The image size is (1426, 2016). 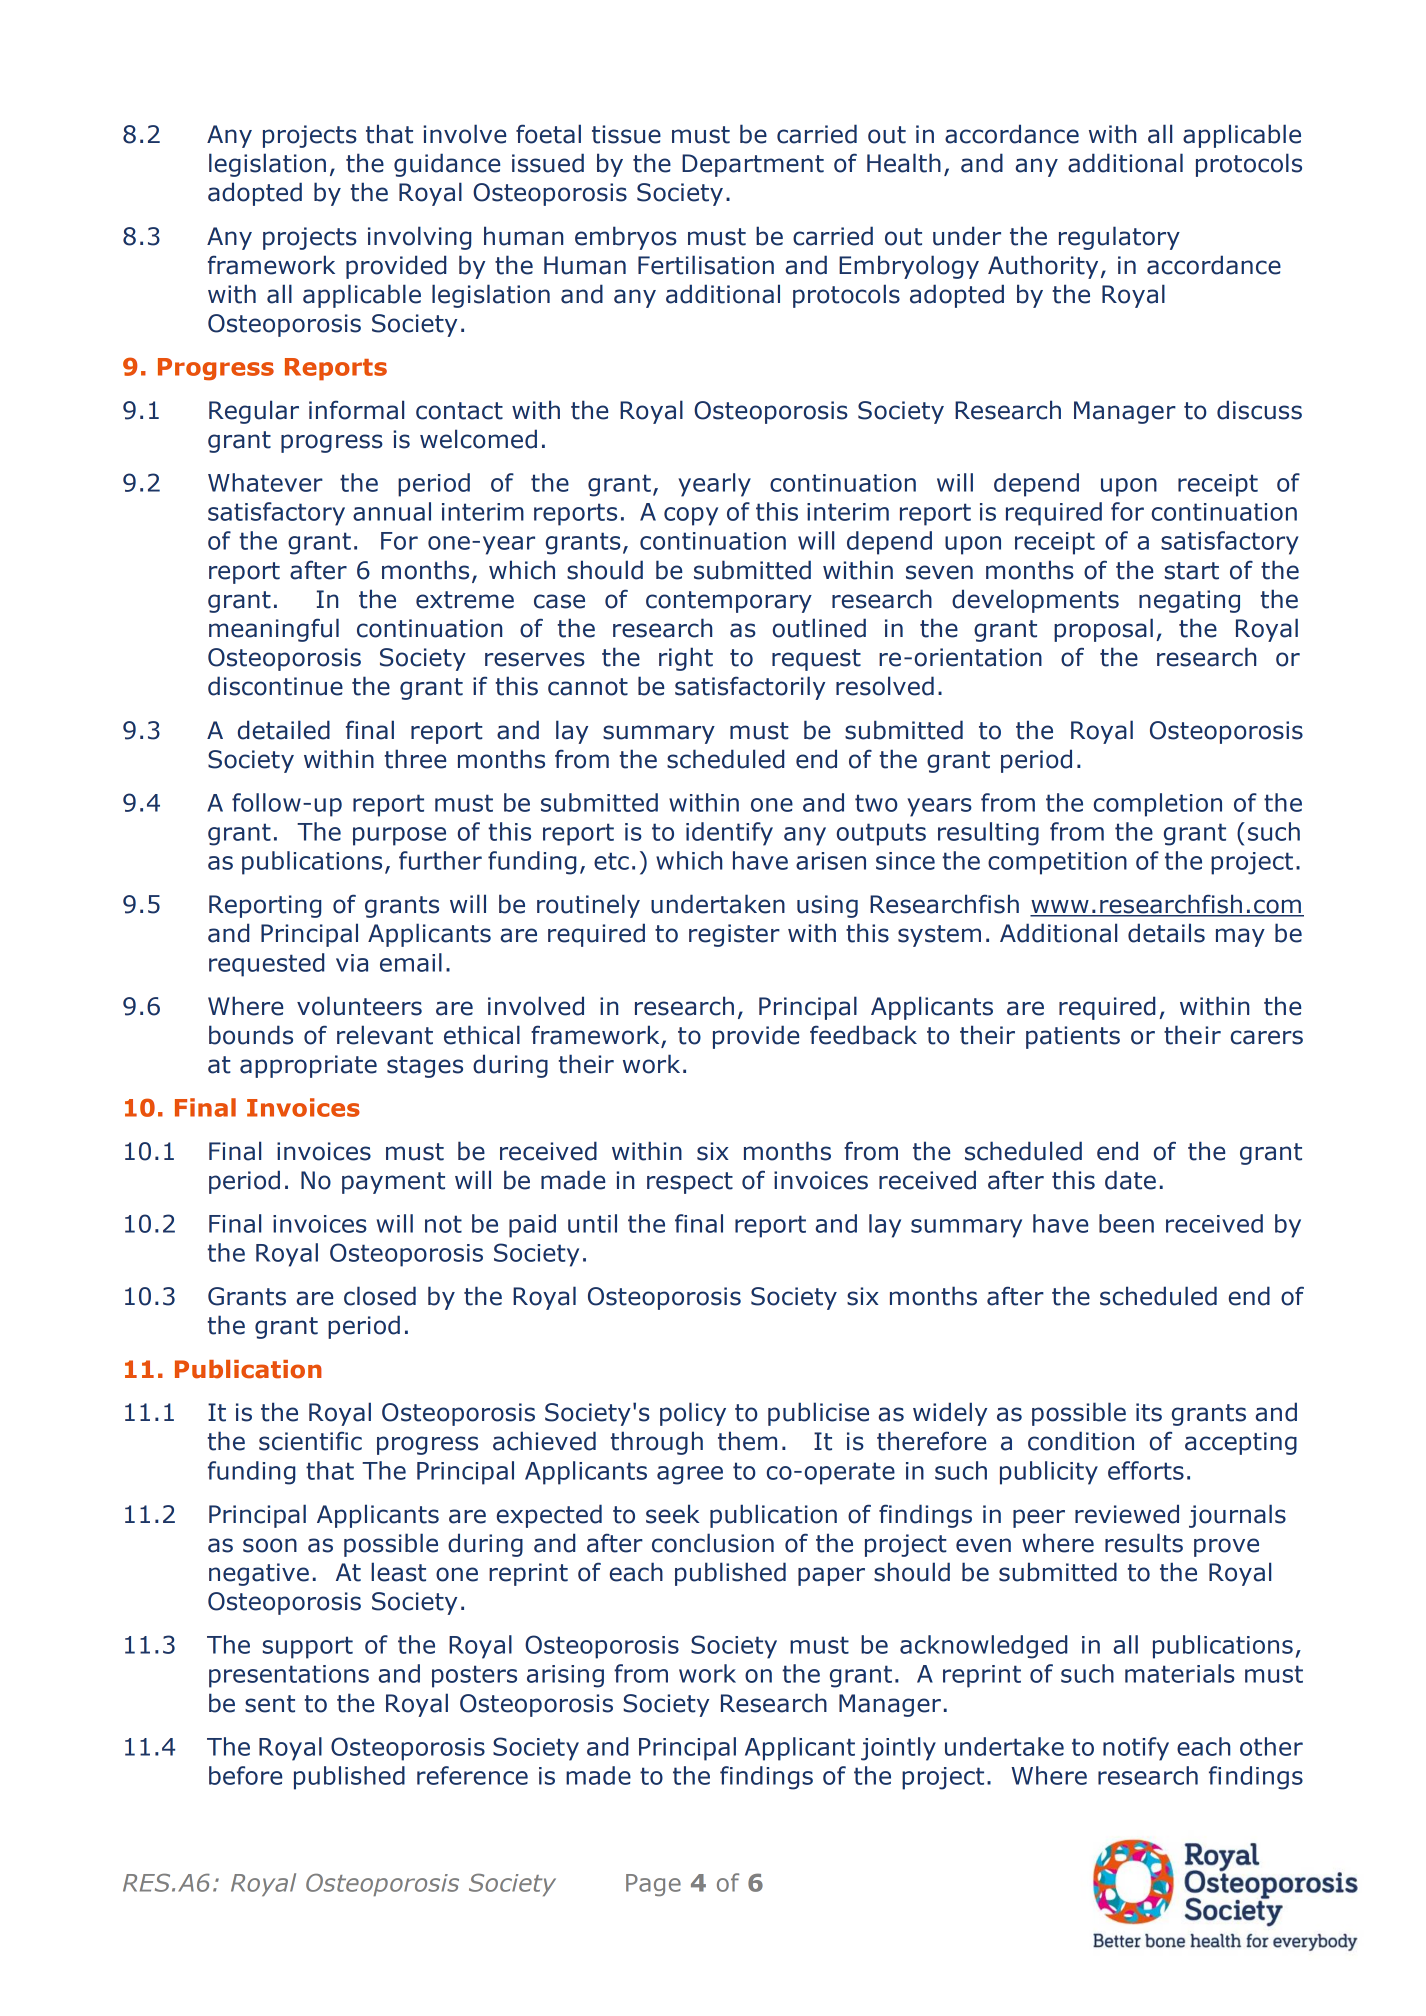 I want to click on its, so click(x=1149, y=1412).
